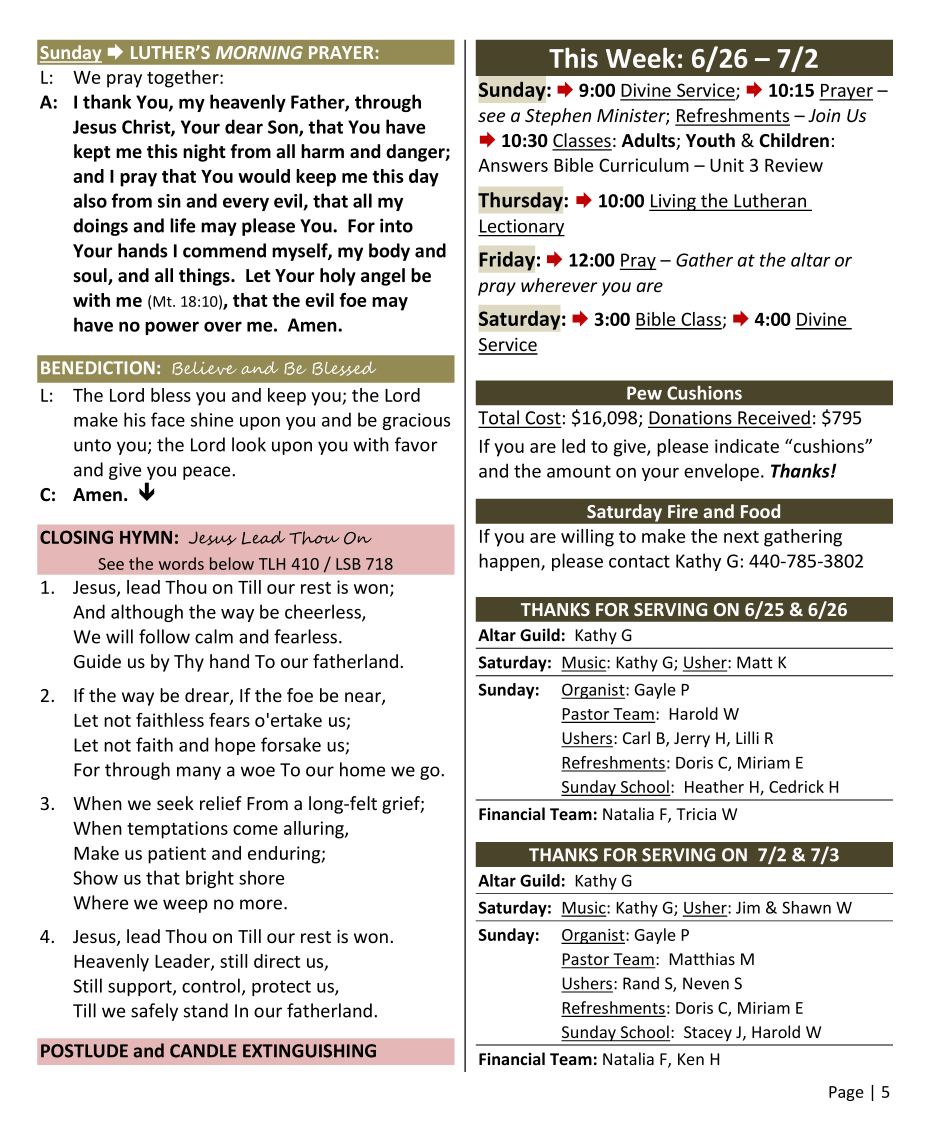  What do you see at coordinates (824, 115) in the document?
I see `Join` at bounding box center [824, 115].
